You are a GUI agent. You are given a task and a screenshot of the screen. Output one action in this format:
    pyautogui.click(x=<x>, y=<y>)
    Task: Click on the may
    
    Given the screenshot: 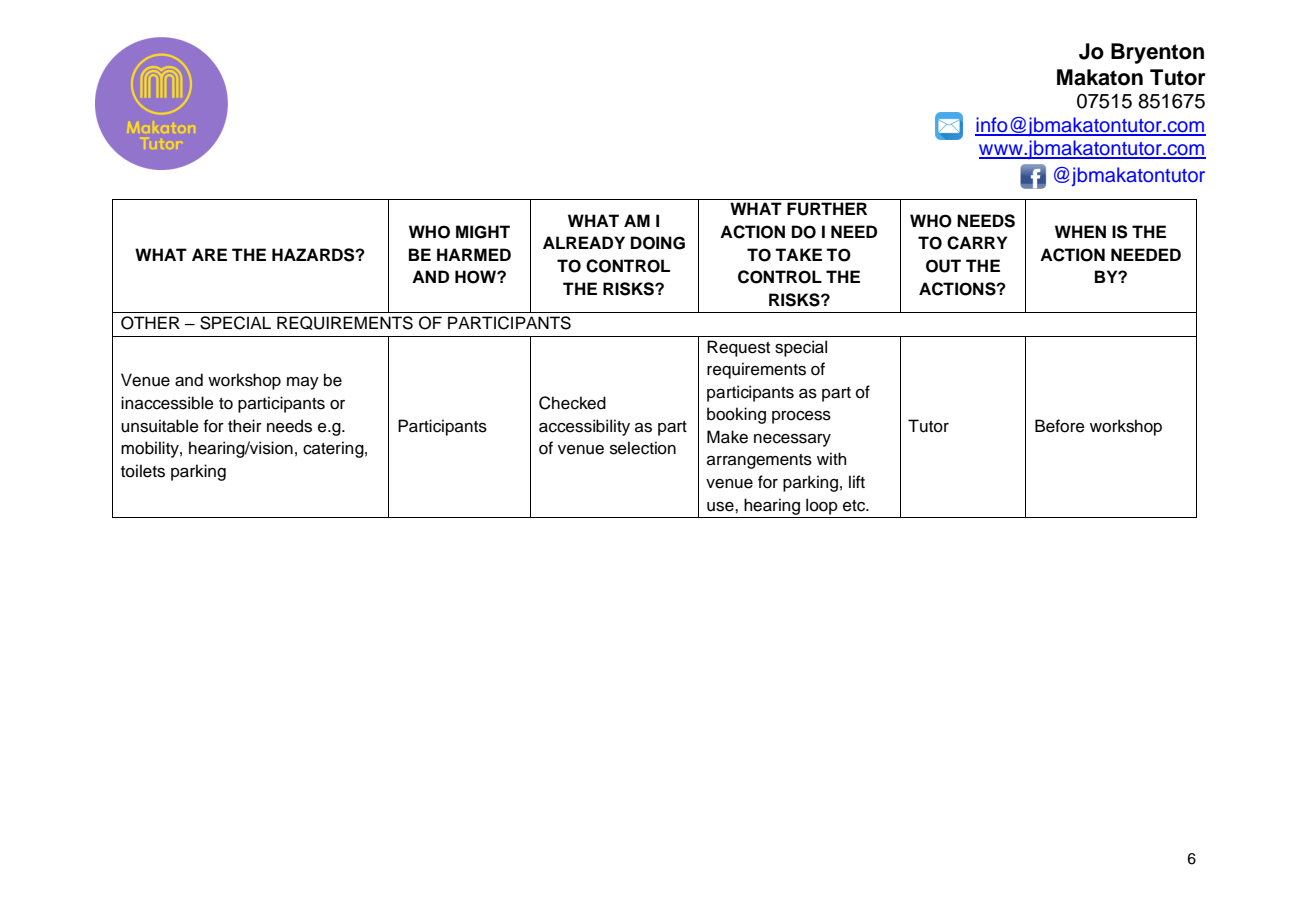 What is the action you would take?
    pyautogui.click(x=303, y=383)
